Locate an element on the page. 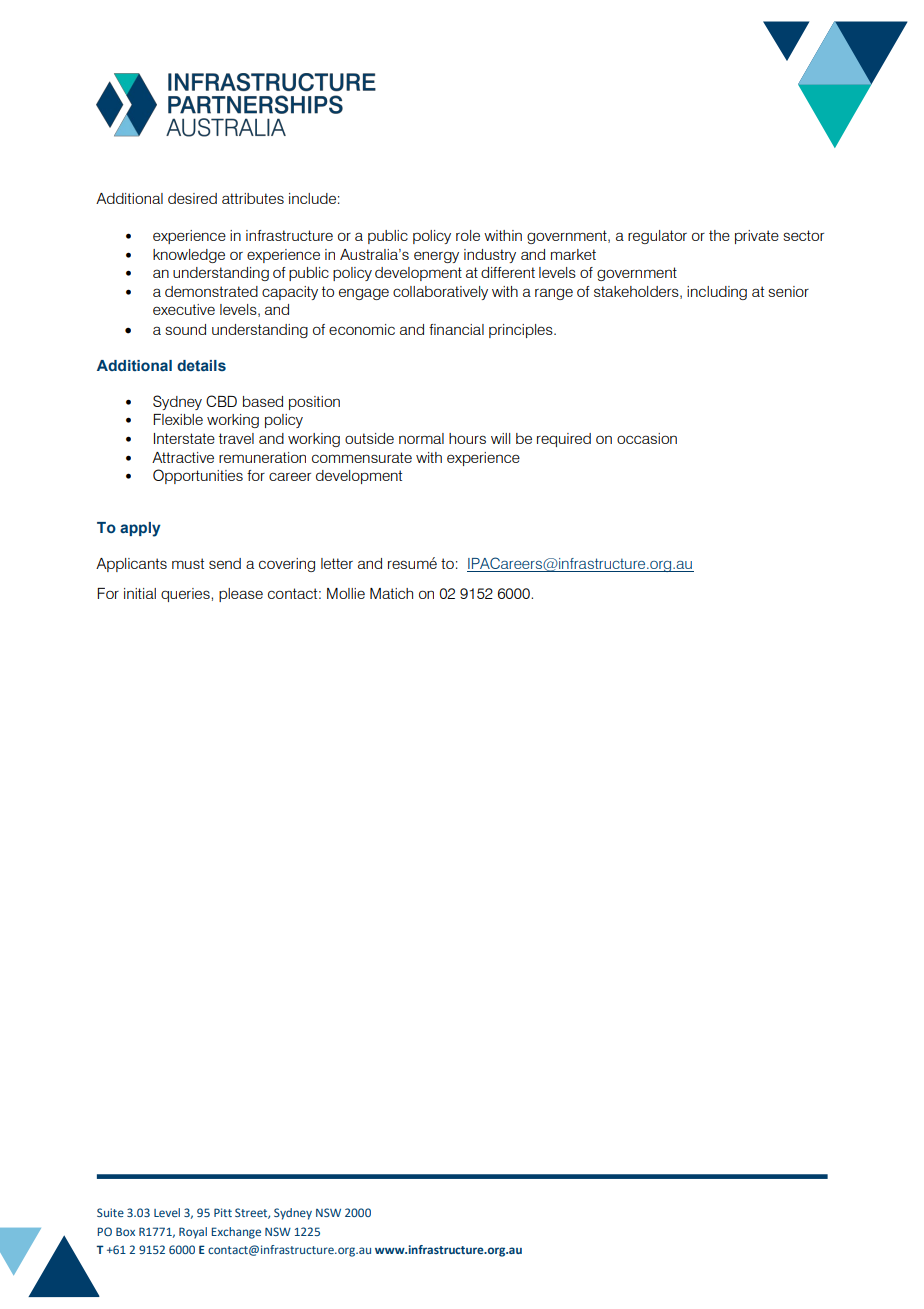  Pitt is located at coordinates (223, 1212).
